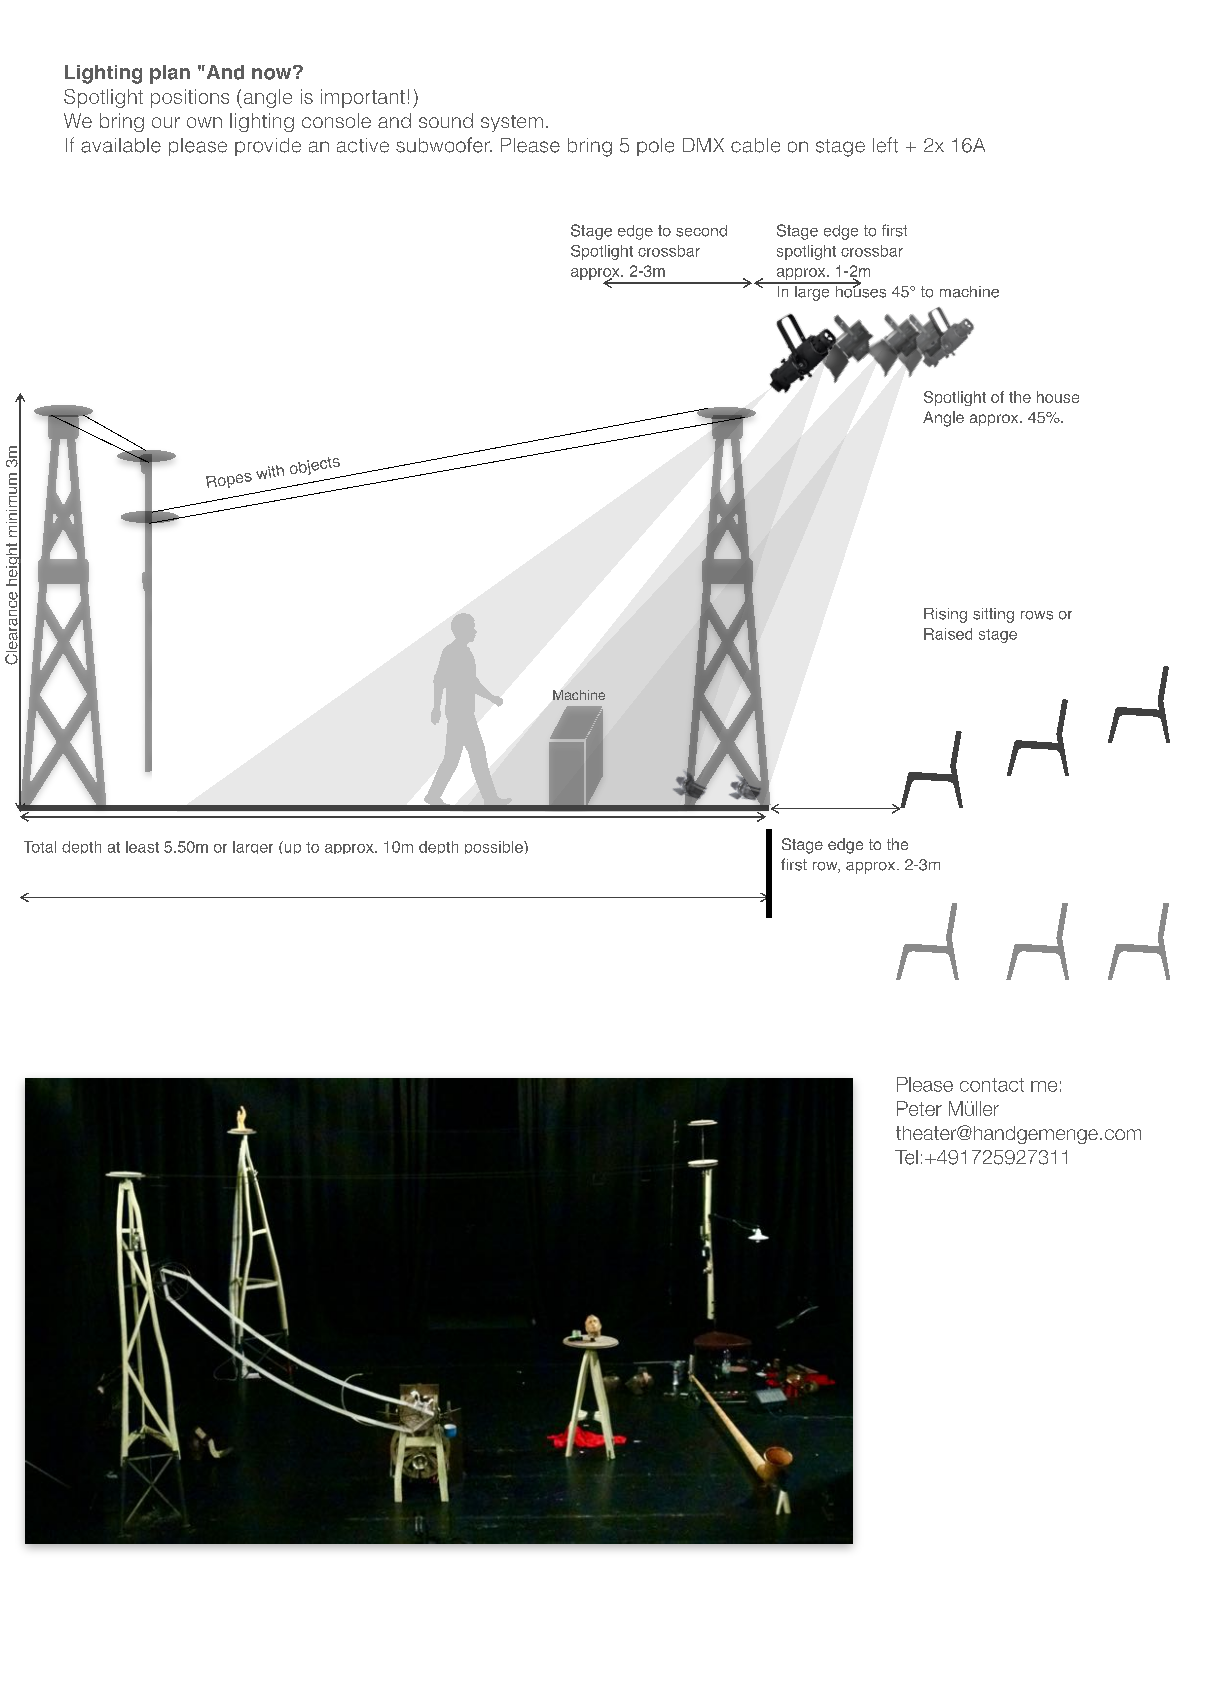 This screenshot has height=1706, width=1206. What do you see at coordinates (142, 847) in the screenshot?
I see `least` at bounding box center [142, 847].
